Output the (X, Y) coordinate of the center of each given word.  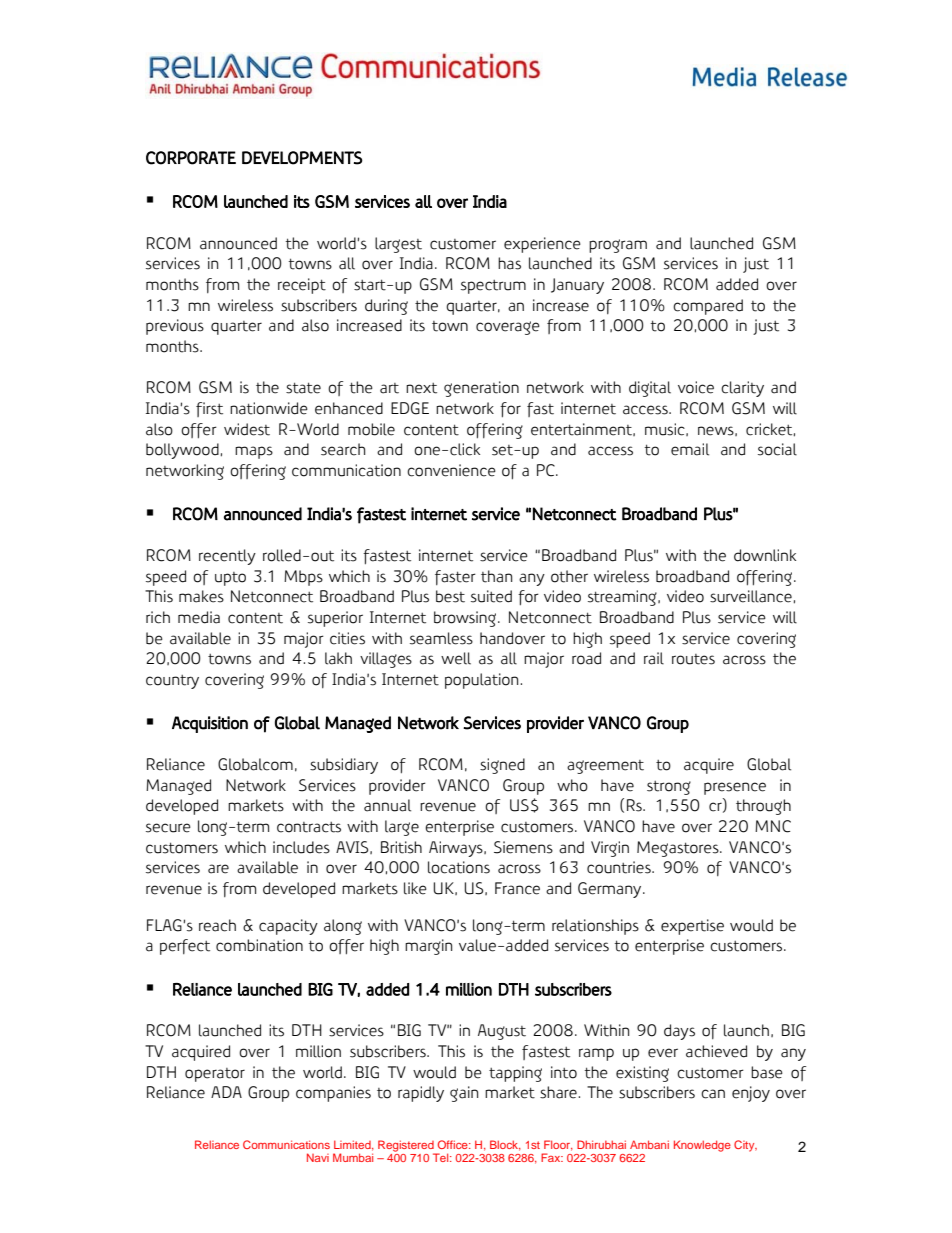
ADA (226, 1092)
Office (454, 1144)
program (618, 246)
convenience (451, 470)
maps (254, 452)
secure (168, 828)
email (690, 449)
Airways (457, 849)
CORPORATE (191, 158)
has (509, 263)
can (713, 1094)
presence (735, 788)
